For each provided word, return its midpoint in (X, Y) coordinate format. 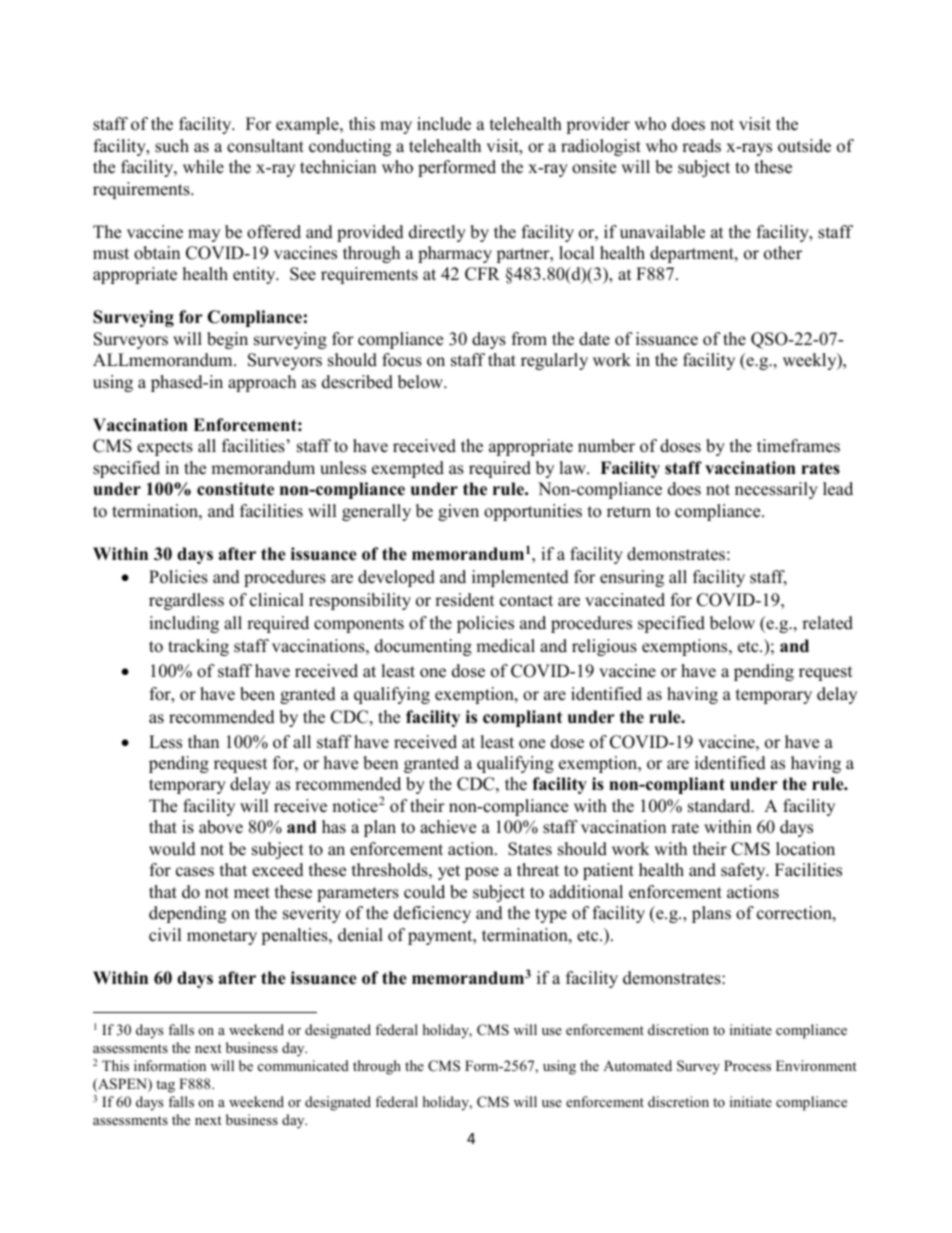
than (203, 741)
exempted (408, 469)
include (444, 124)
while (203, 167)
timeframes (798, 446)
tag (165, 1086)
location (805, 849)
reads (701, 146)
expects (165, 448)
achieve (448, 827)
